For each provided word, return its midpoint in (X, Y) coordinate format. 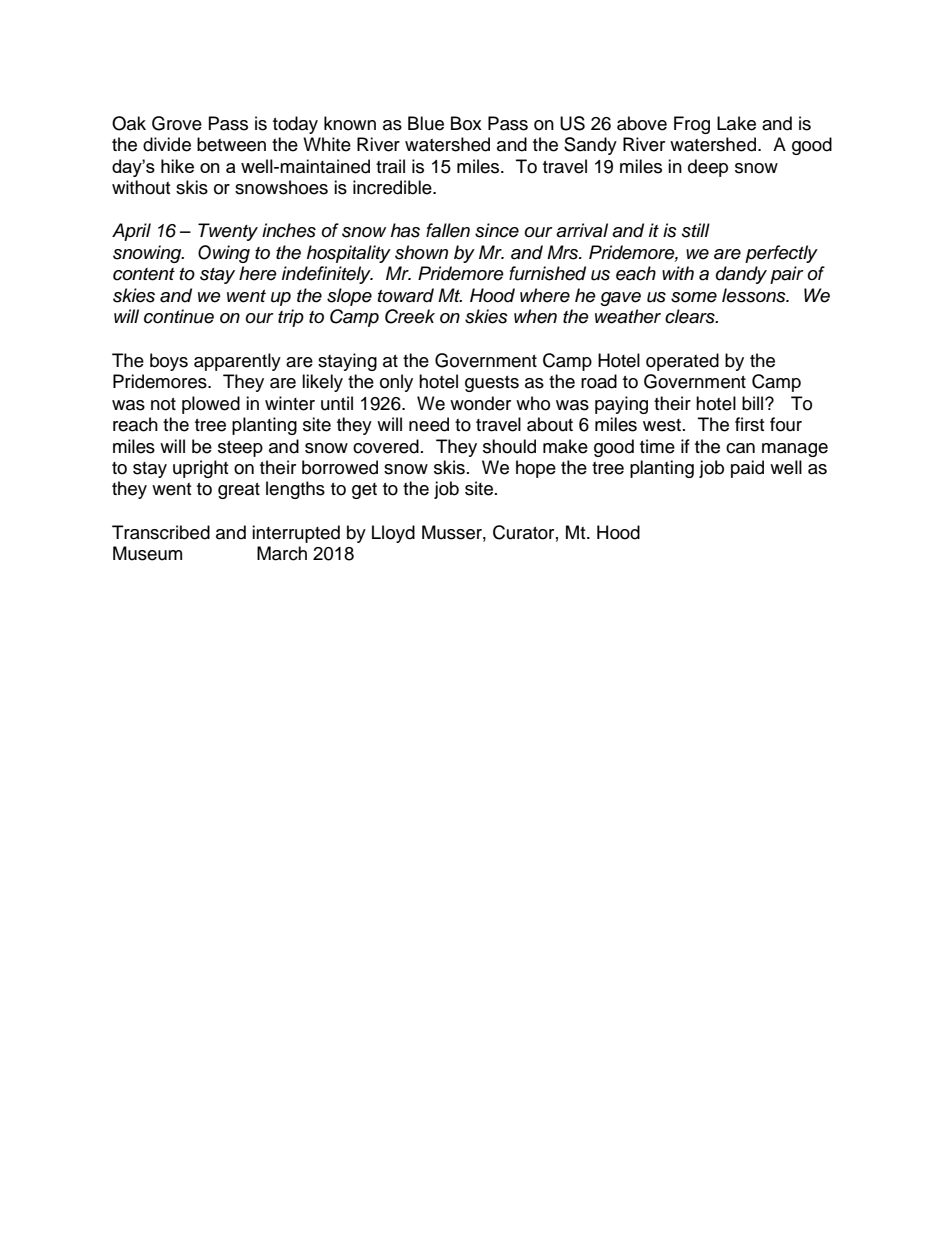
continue (179, 316)
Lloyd (393, 534)
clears (691, 316)
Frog (692, 125)
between (231, 144)
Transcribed (161, 532)
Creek (410, 316)
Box (466, 123)
